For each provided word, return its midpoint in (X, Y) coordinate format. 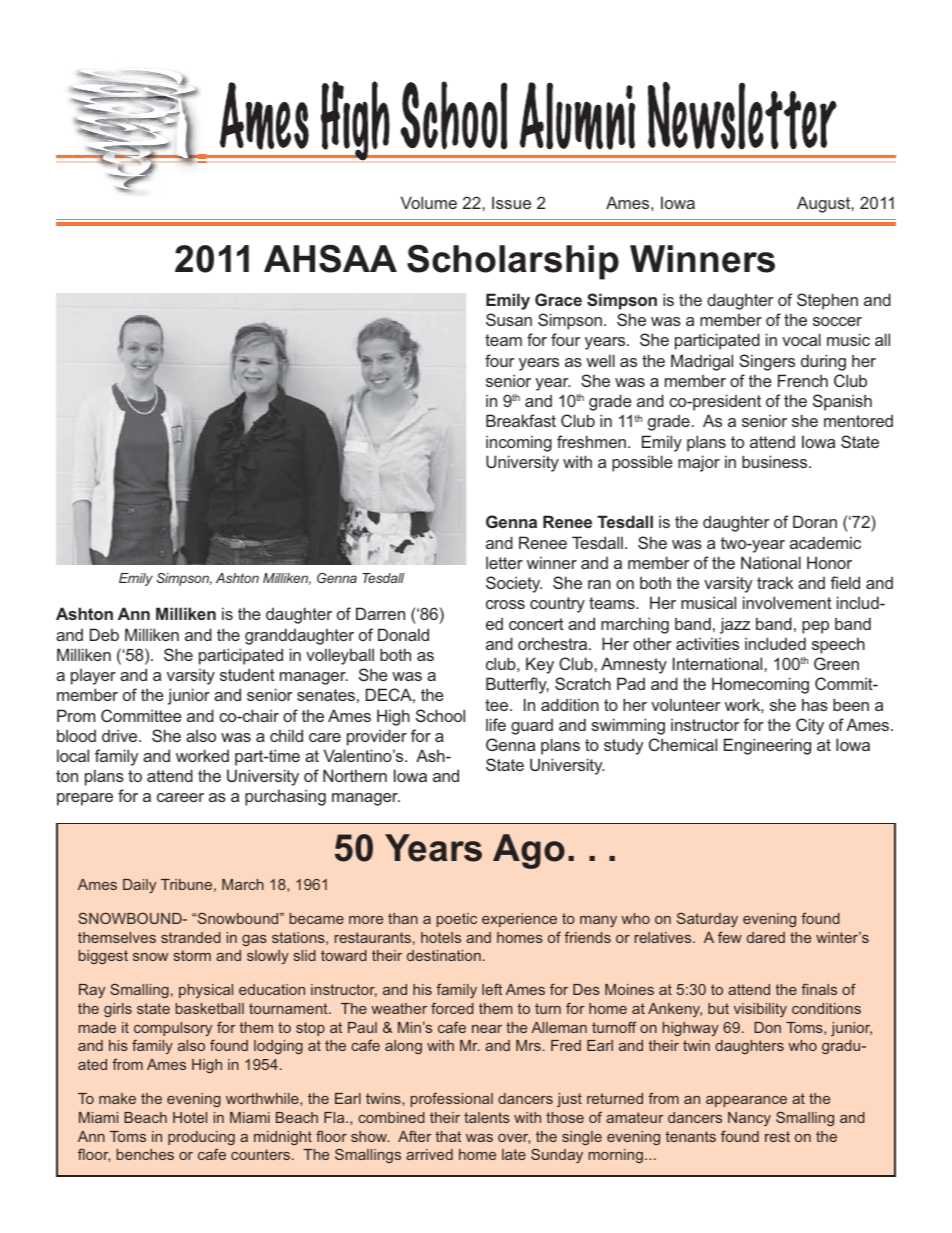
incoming (519, 443)
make (117, 1098)
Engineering (767, 746)
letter (504, 562)
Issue (511, 202)
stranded (191, 937)
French (803, 380)
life (496, 724)
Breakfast (521, 420)
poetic (457, 920)
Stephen (827, 301)
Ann (134, 613)
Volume (429, 202)
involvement (787, 602)
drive (121, 735)
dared (766, 937)
